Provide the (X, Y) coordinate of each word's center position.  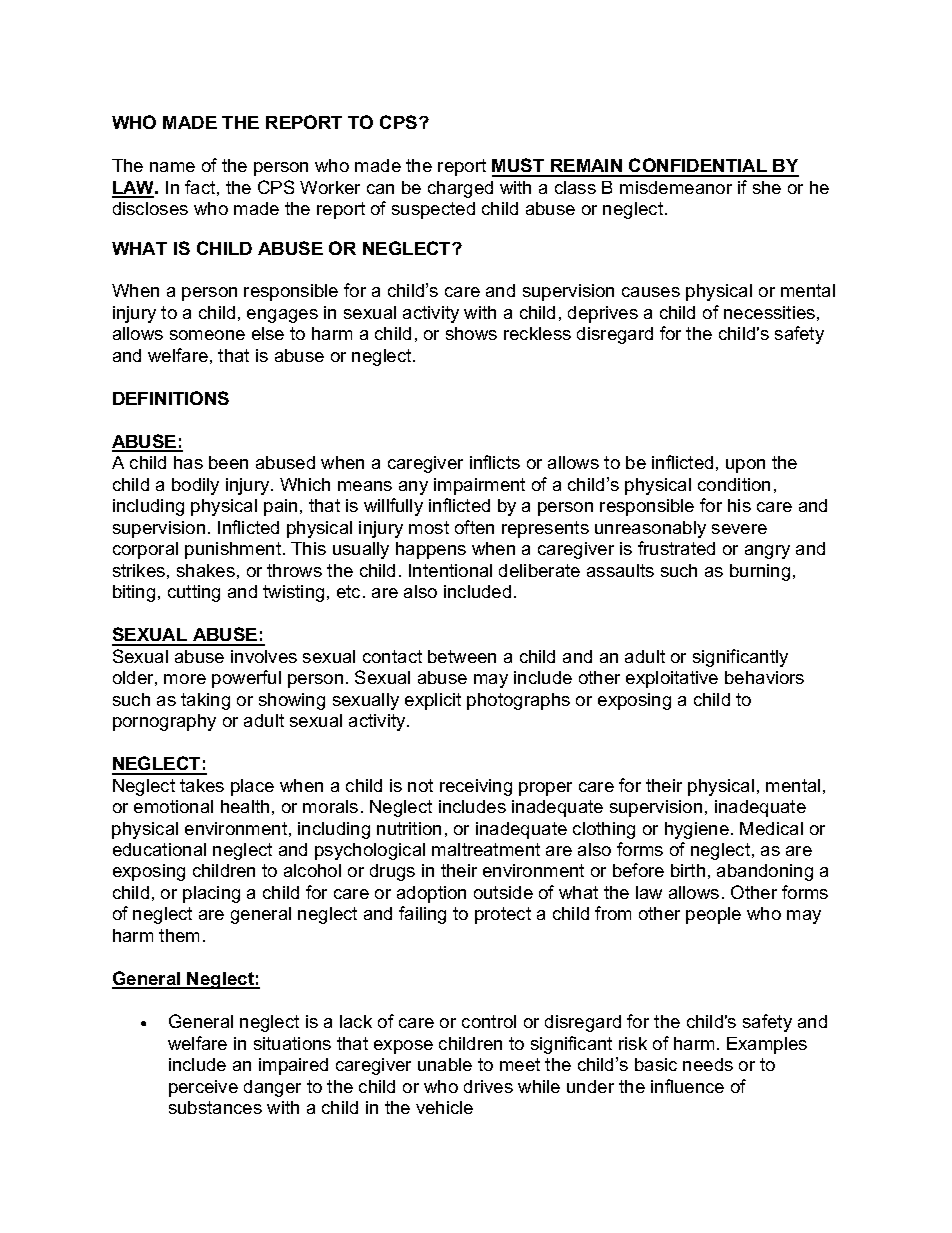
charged (460, 189)
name (172, 167)
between (462, 656)
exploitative (672, 679)
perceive (203, 1088)
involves (264, 656)
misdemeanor (676, 187)
